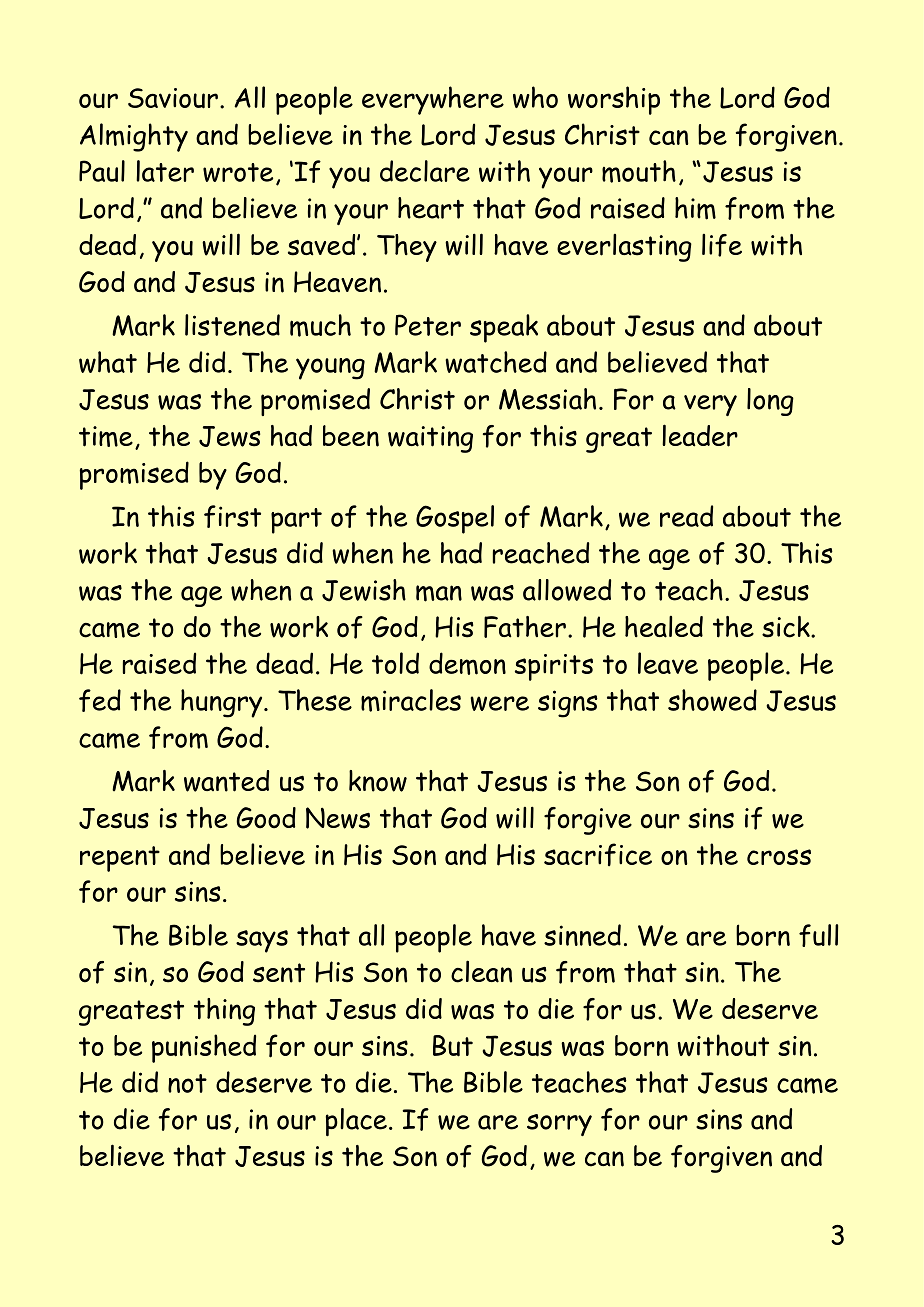 This image has width=924, height=1307. I want to click on Jews, so click(229, 436).
